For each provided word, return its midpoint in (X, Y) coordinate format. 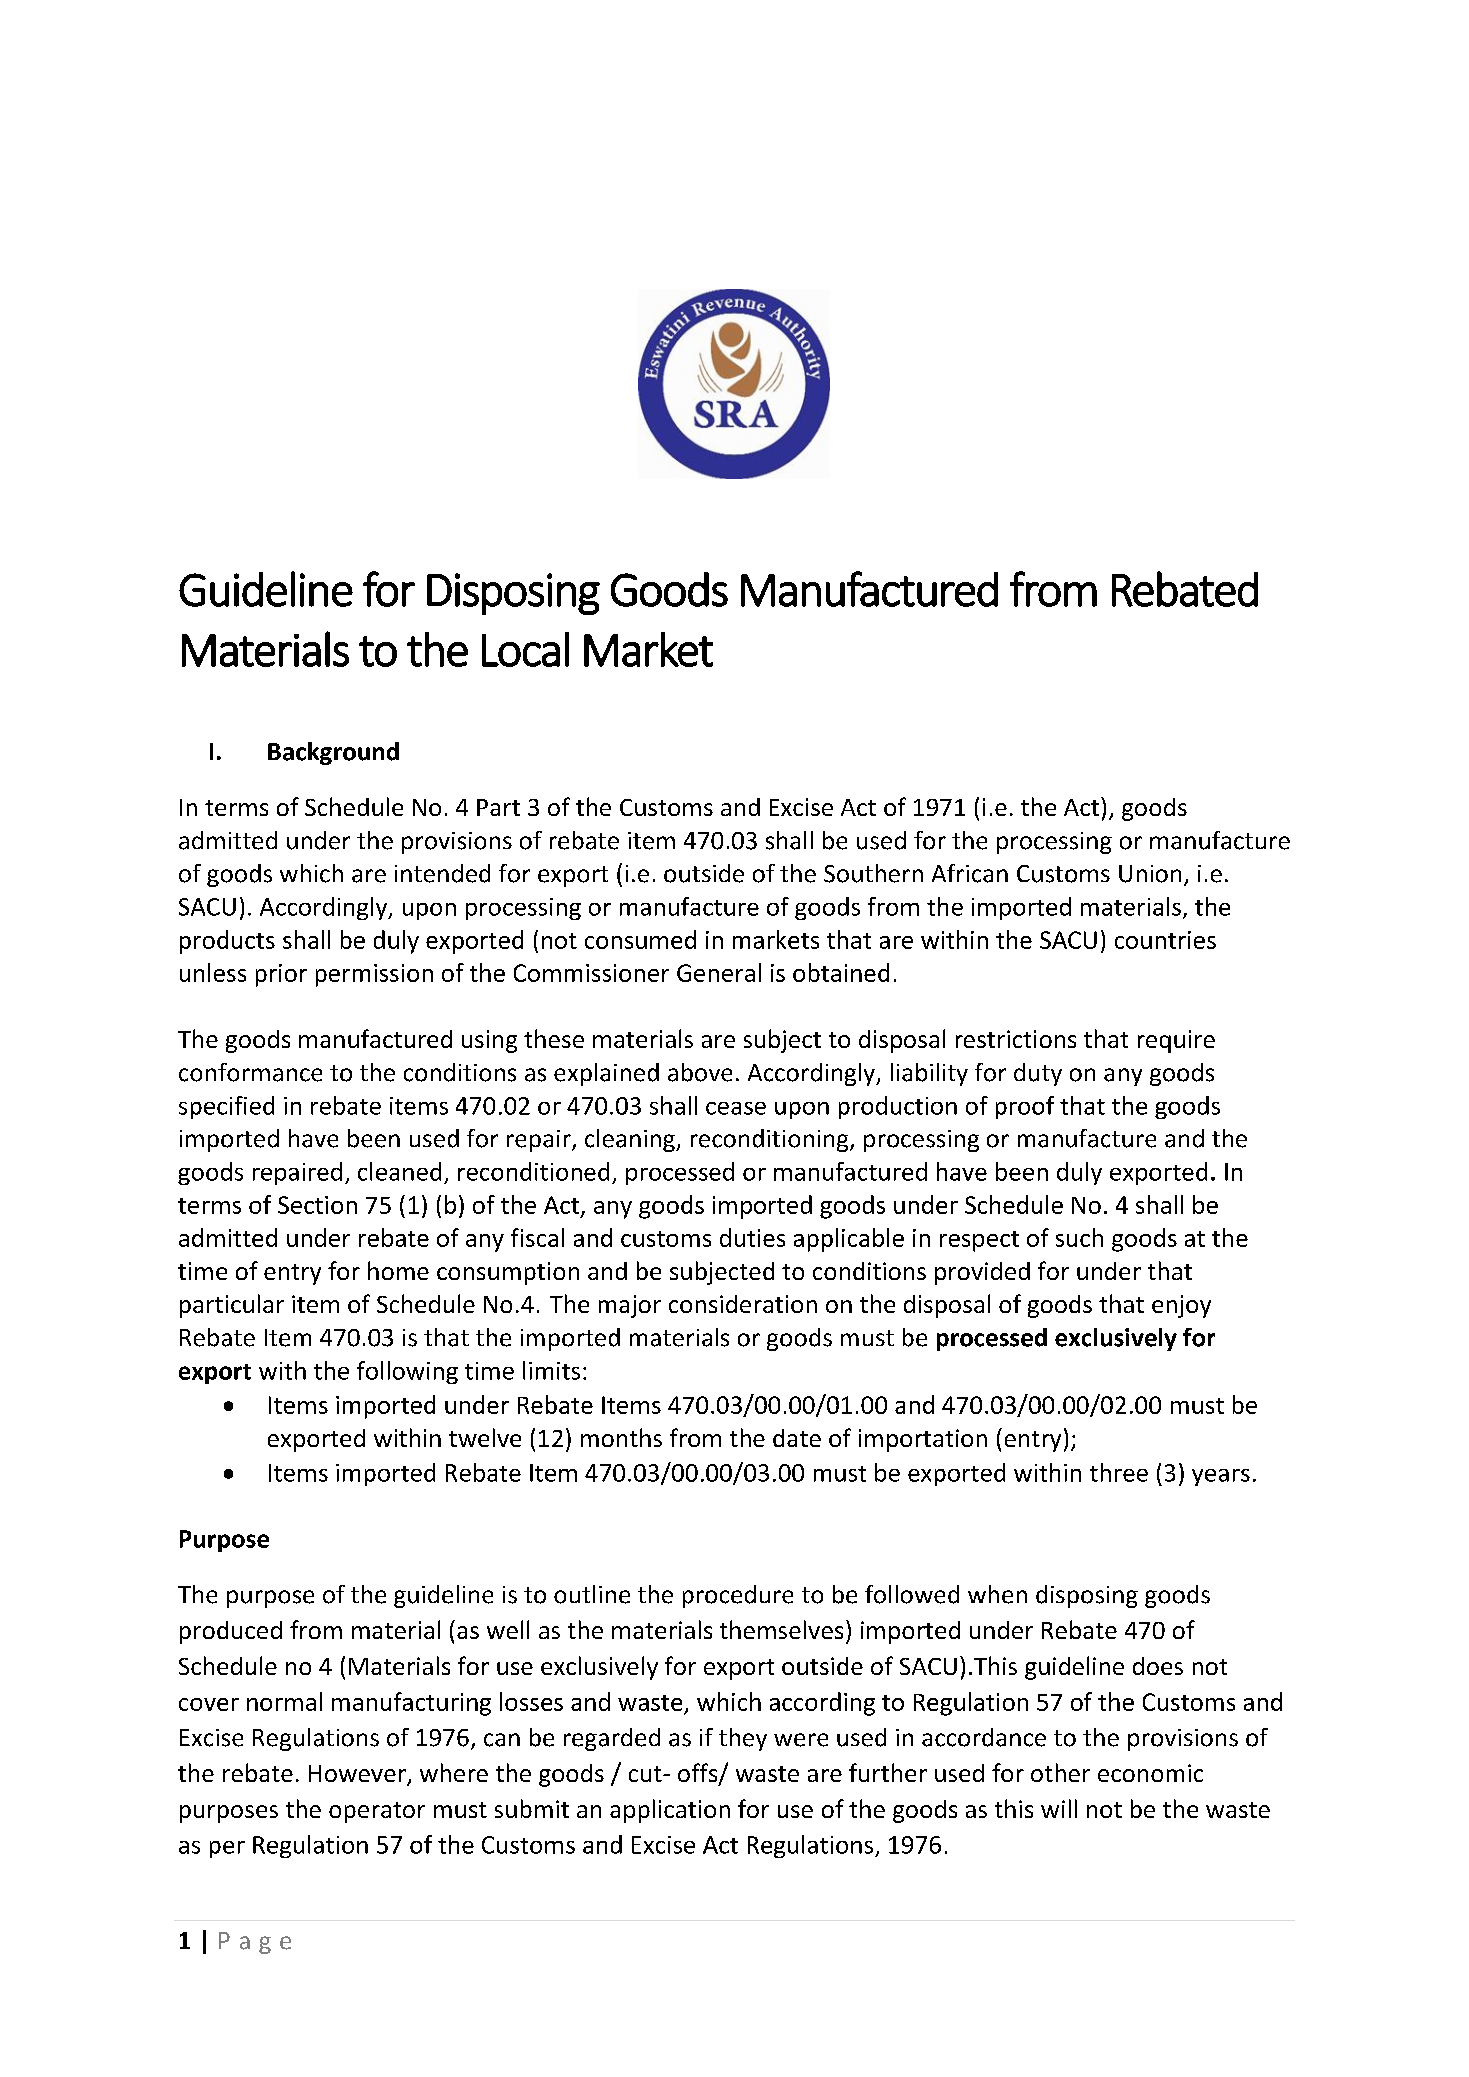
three (1119, 1472)
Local (525, 649)
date (797, 1438)
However (358, 1775)
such (1079, 1237)
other (1060, 1772)
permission (374, 975)
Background (333, 753)
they (743, 1739)
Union (1150, 874)
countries (1165, 940)
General (719, 972)
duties (752, 1237)
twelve (485, 1437)
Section (317, 1205)
